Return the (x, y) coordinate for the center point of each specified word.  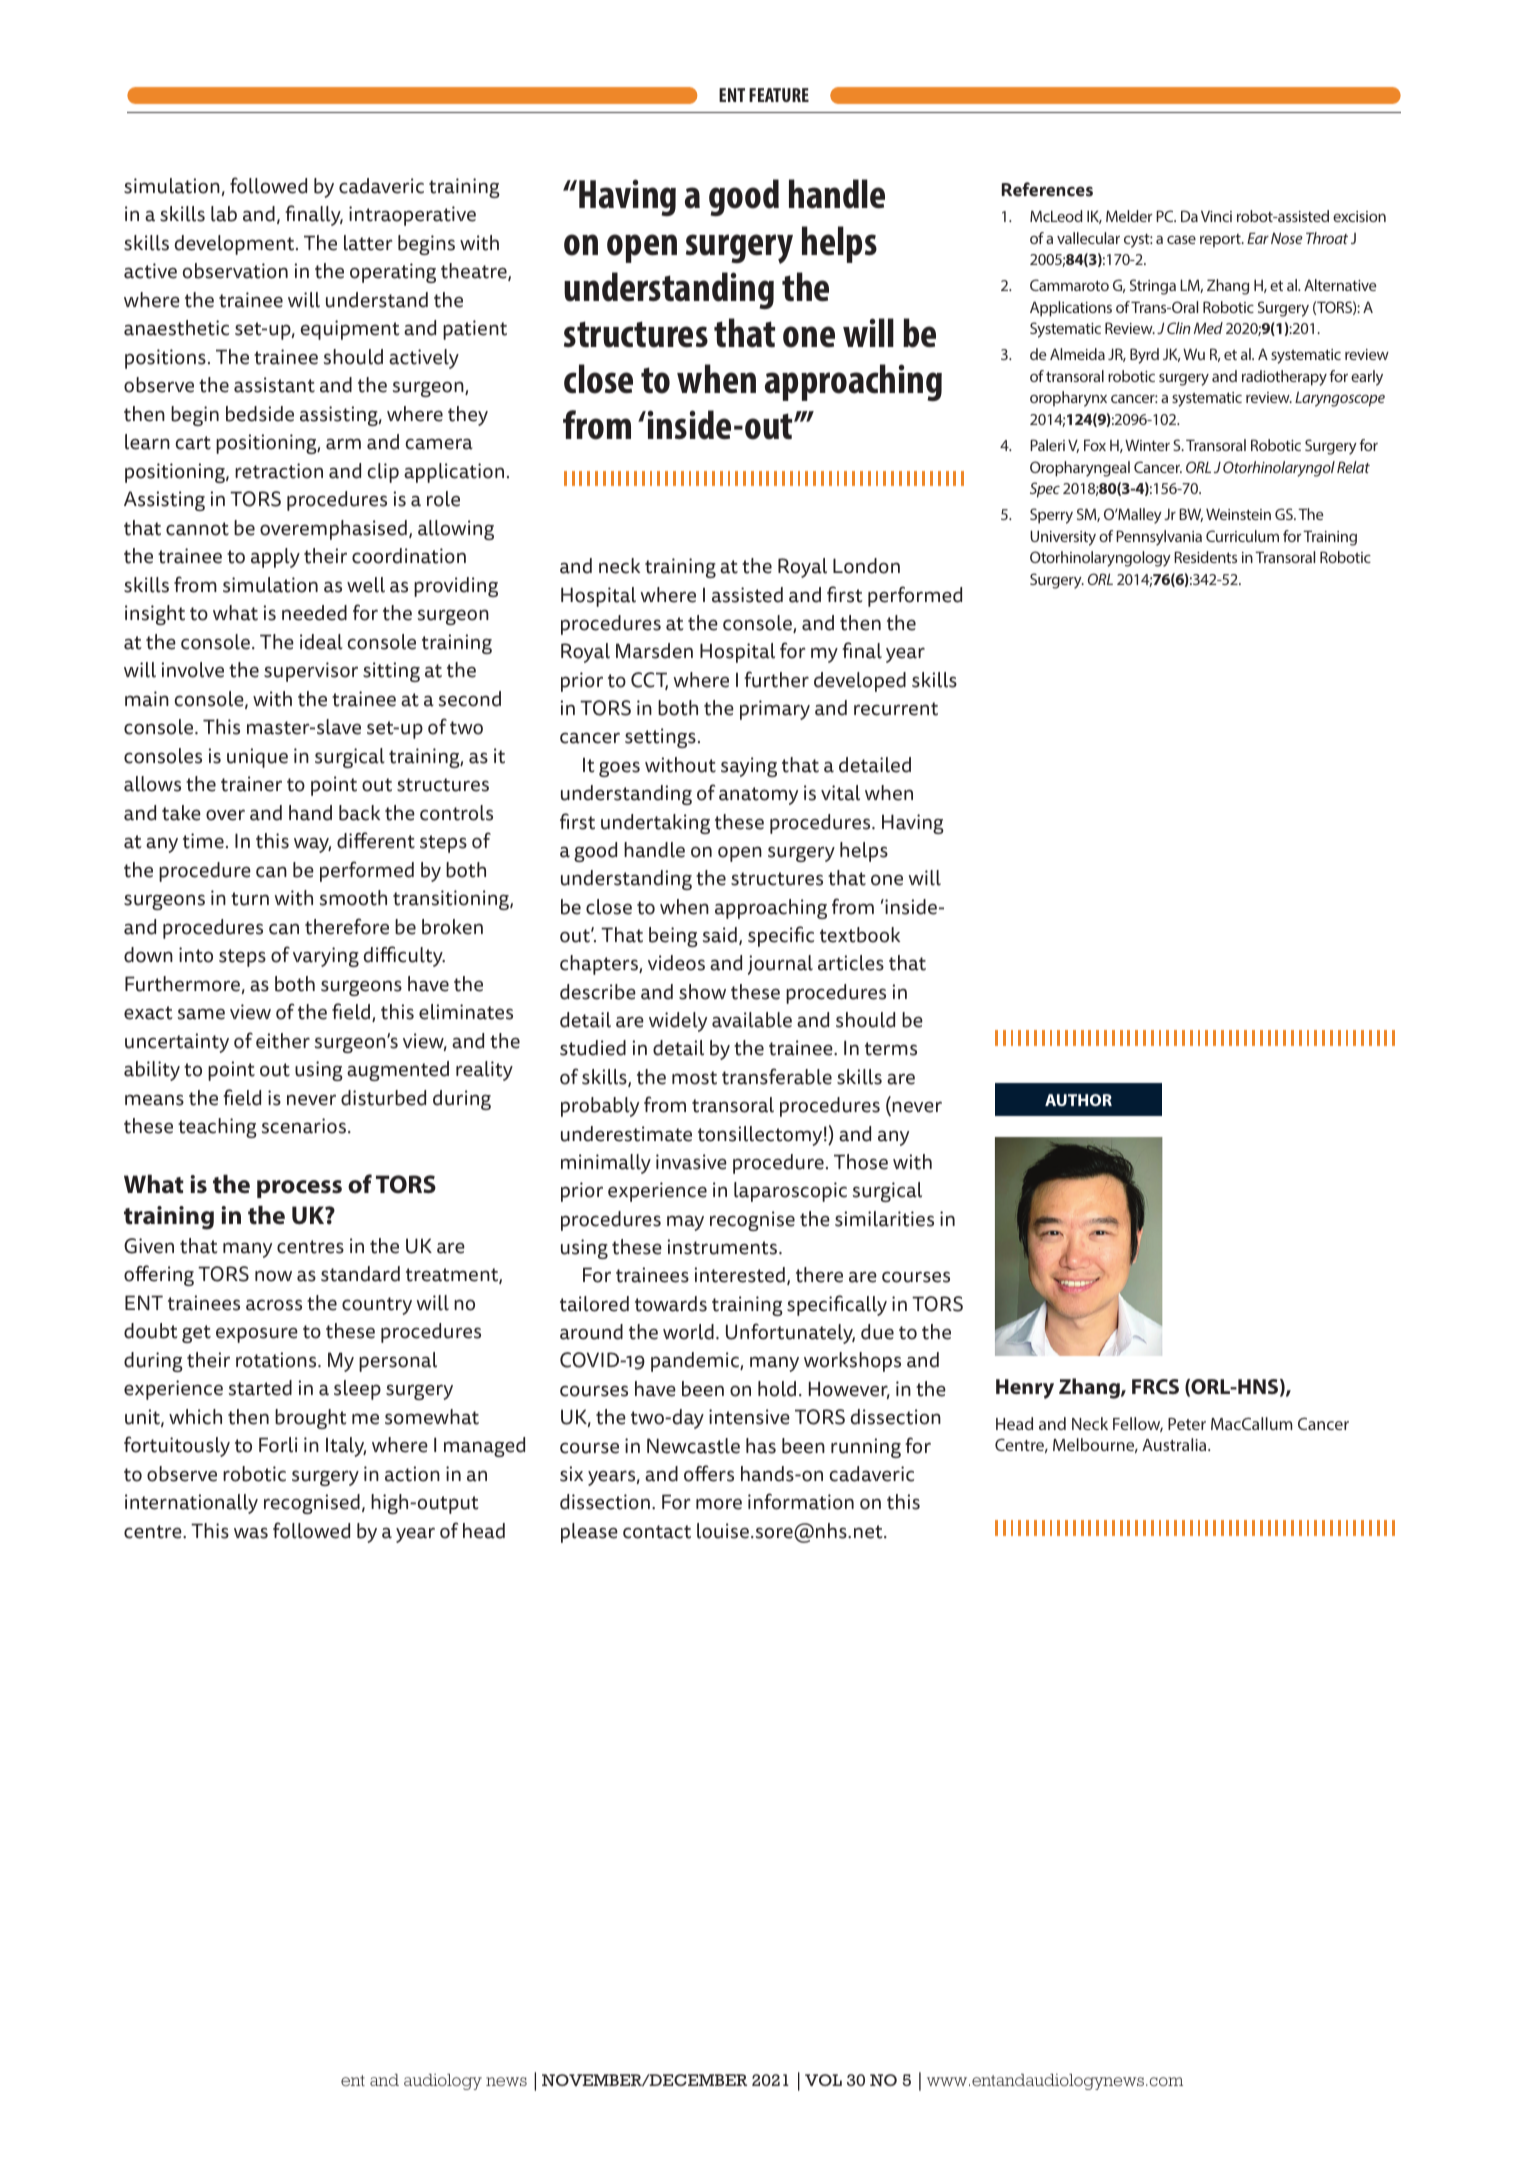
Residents (1205, 557)
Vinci (1216, 216)
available (752, 1020)
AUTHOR (1078, 1100)
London (866, 566)
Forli (278, 1445)
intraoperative (412, 216)
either (283, 1041)
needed (314, 613)
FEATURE (779, 95)
